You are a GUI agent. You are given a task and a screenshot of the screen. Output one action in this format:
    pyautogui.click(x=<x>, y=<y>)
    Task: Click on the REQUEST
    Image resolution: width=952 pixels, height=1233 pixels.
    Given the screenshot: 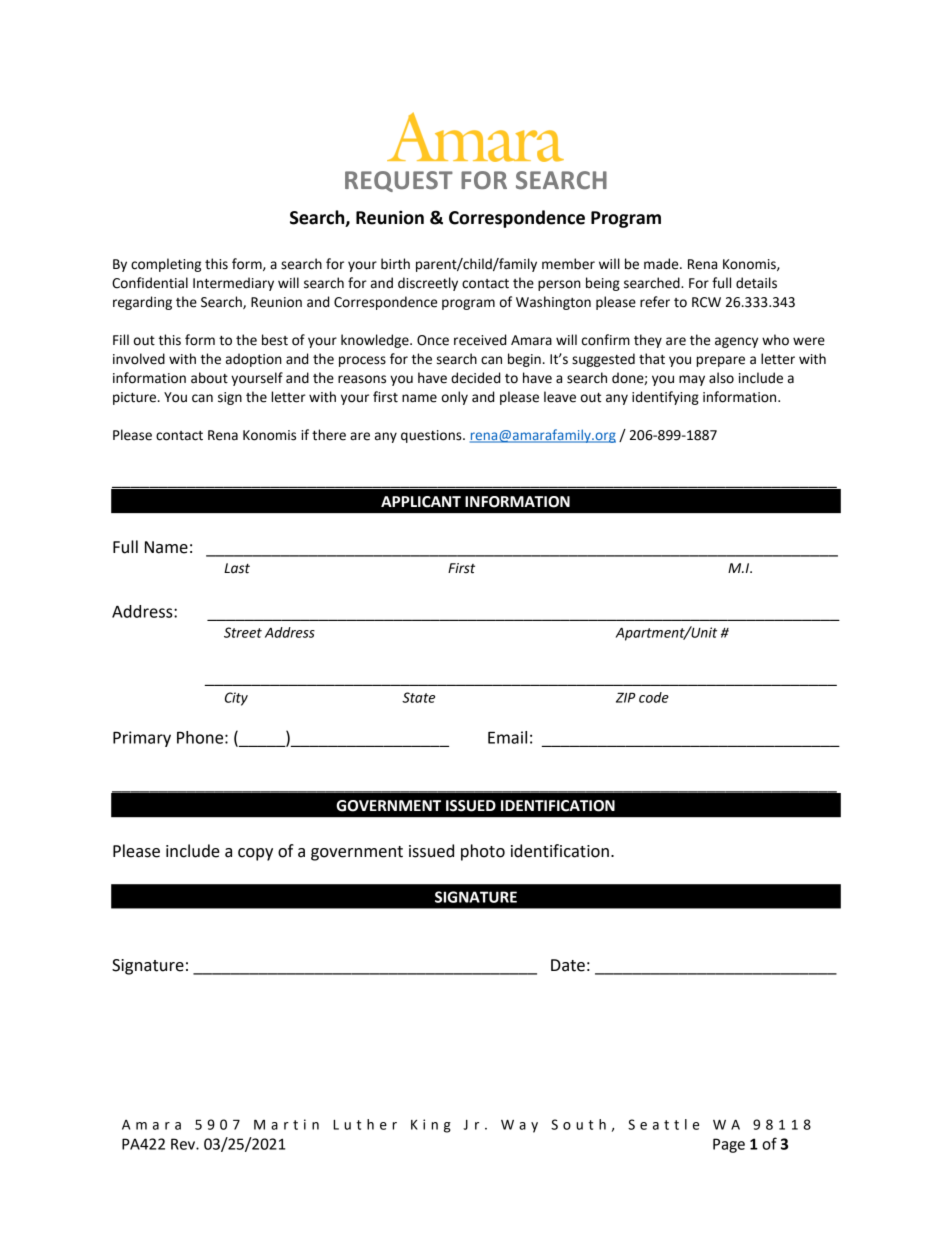 What is the action you would take?
    pyautogui.click(x=399, y=181)
